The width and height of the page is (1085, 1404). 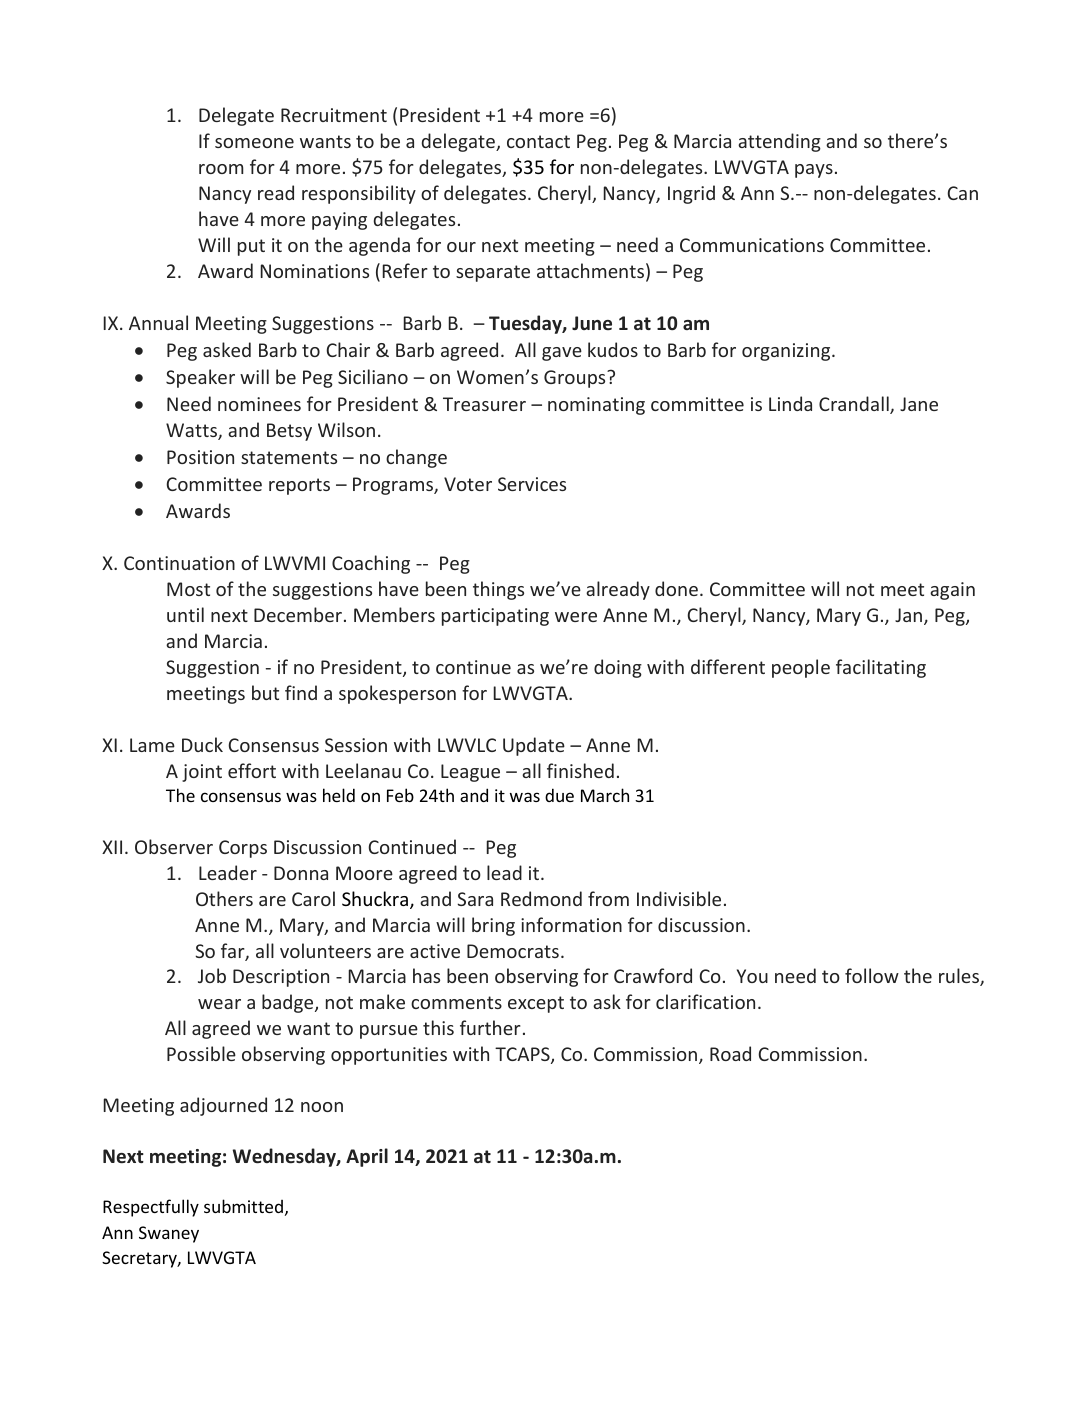 I want to click on but, so click(x=265, y=692).
